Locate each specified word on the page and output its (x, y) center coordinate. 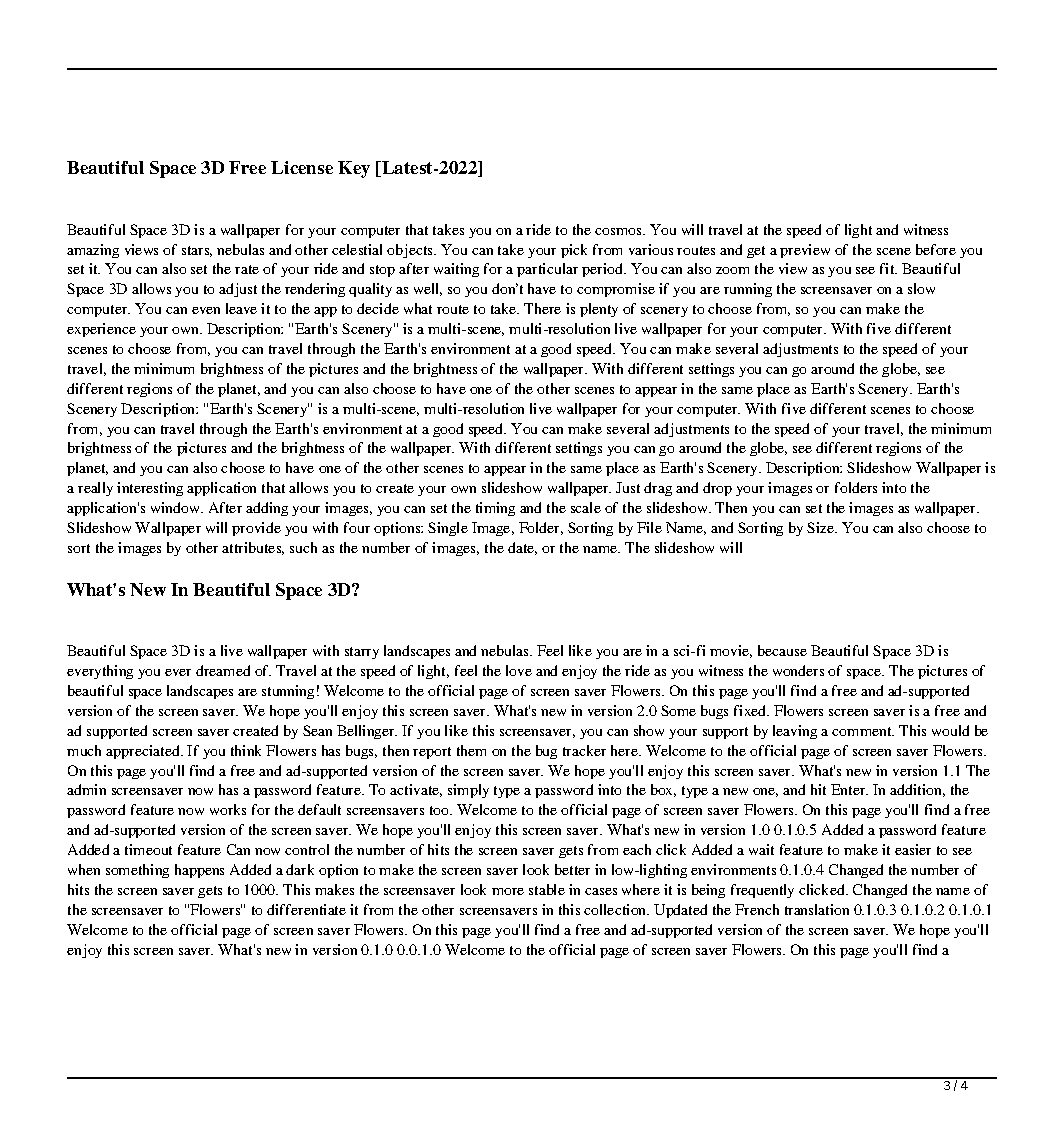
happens (199, 871)
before (936, 249)
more (508, 891)
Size (821, 527)
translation (817, 909)
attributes (253, 548)
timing (495, 509)
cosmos (619, 231)
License (302, 167)
